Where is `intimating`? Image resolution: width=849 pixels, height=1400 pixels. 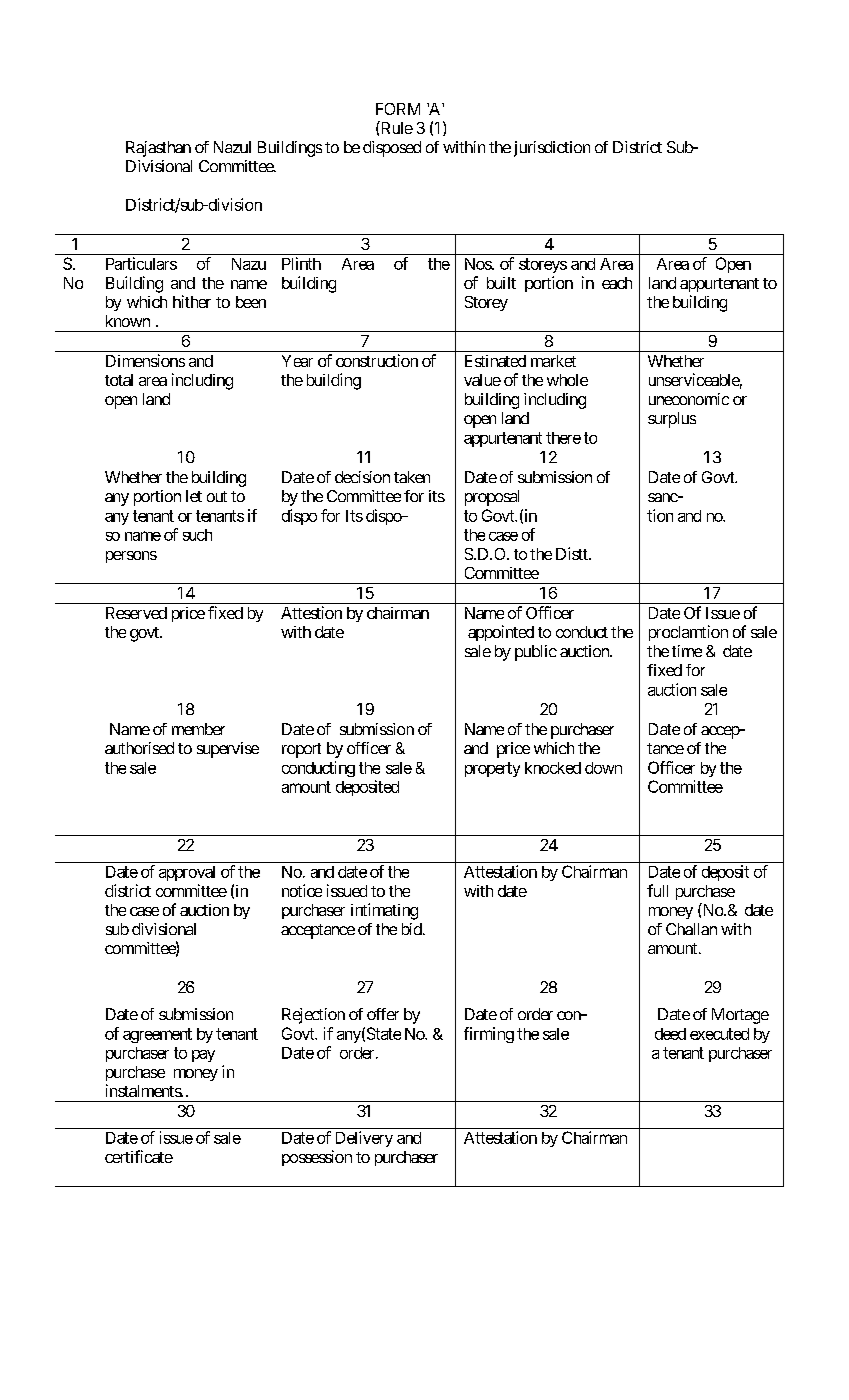 intimating is located at coordinates (384, 911).
